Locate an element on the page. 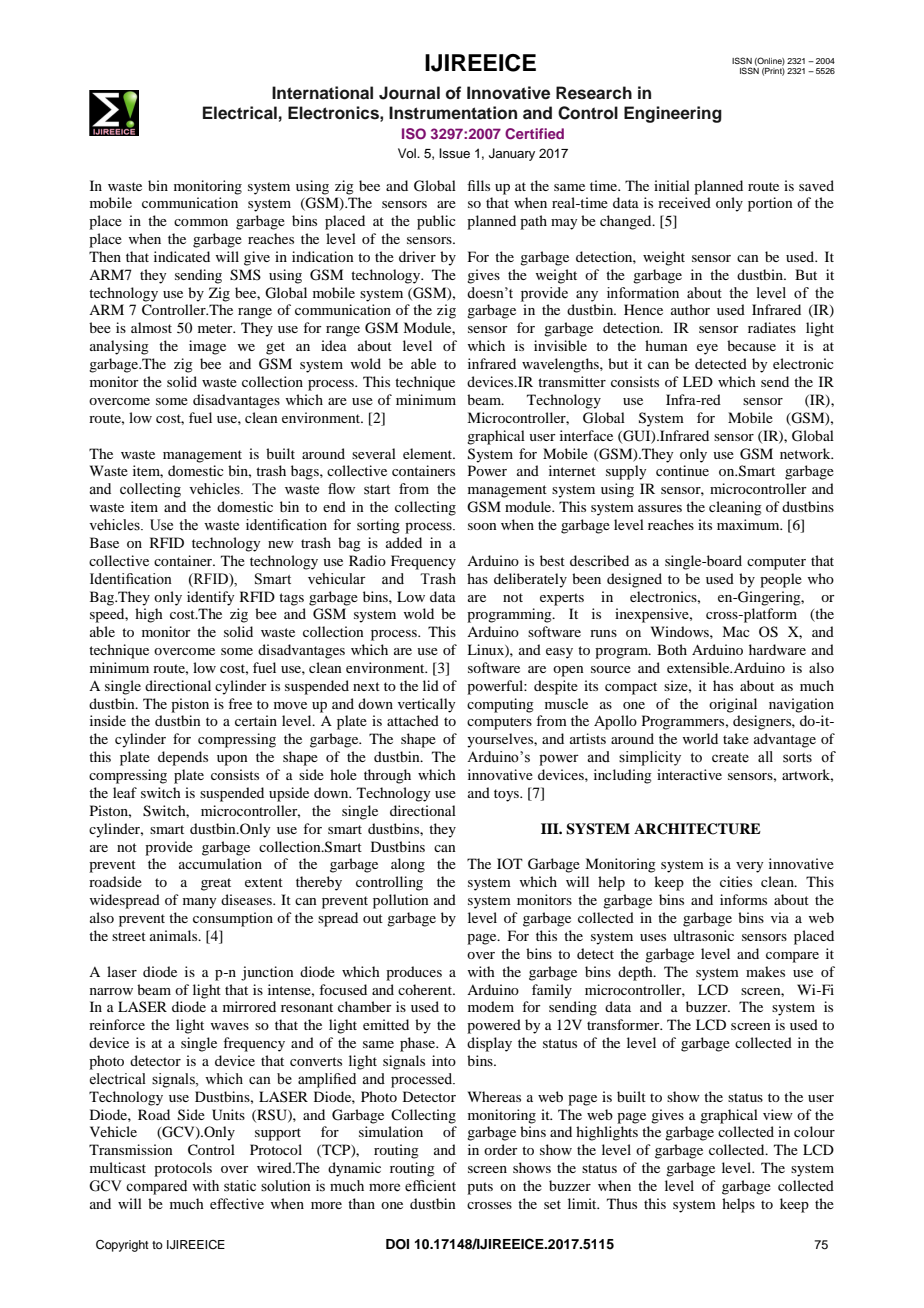  free is located at coordinates (240, 703).
